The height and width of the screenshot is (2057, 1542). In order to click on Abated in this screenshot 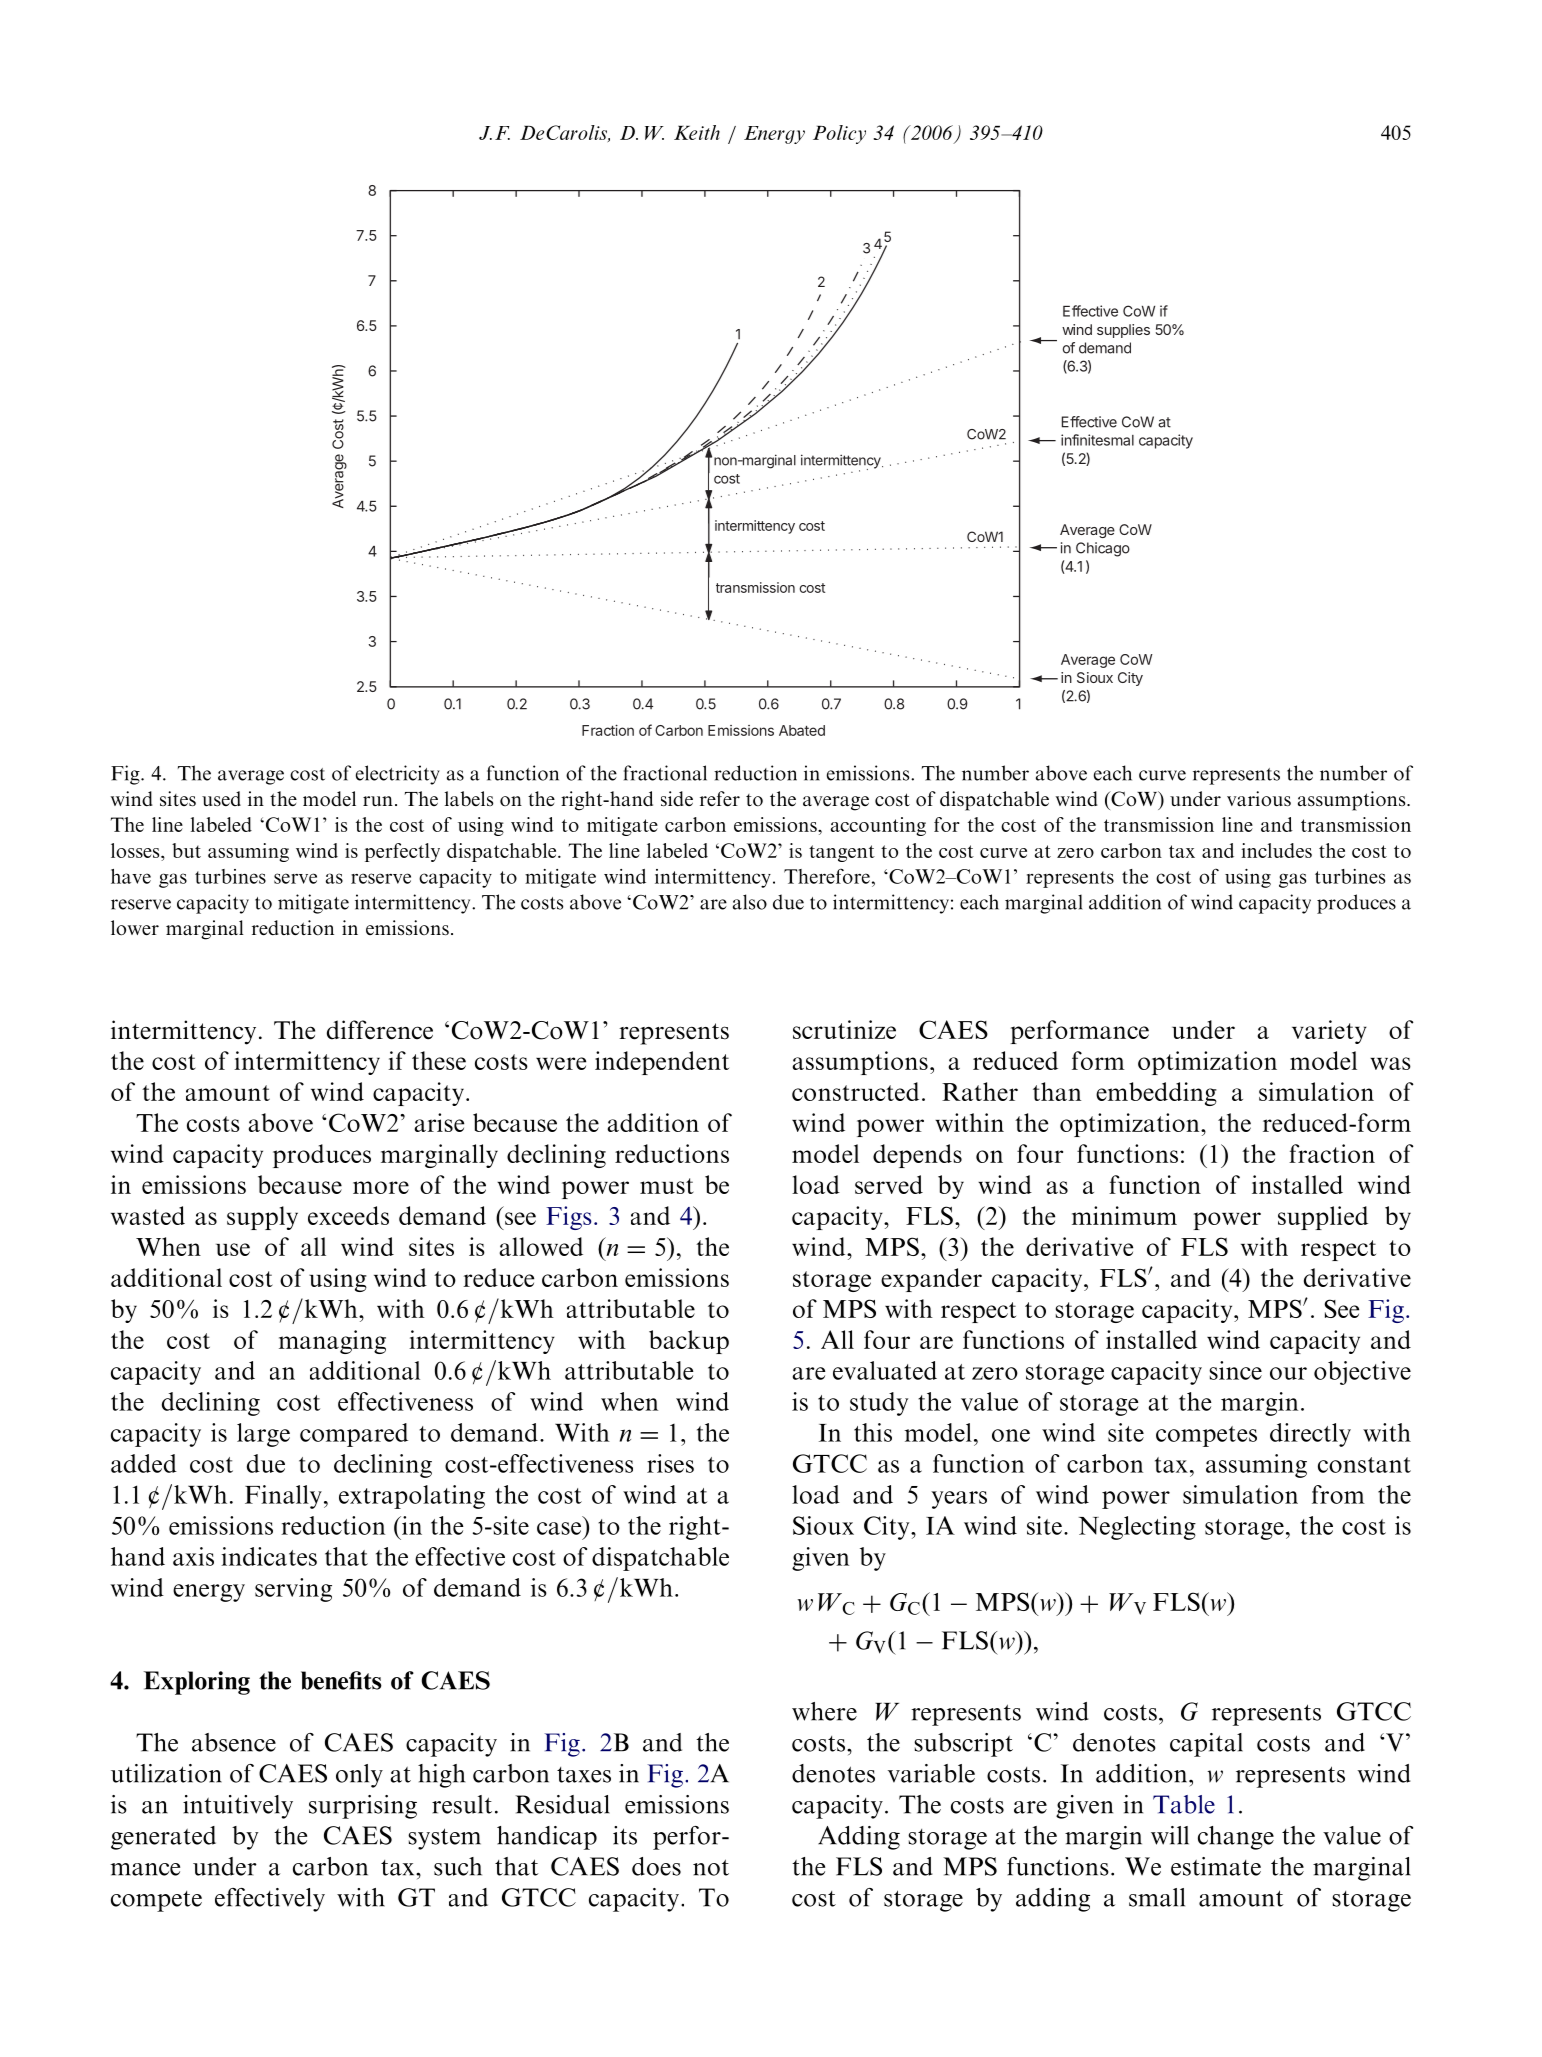, I will do `click(802, 730)`.
